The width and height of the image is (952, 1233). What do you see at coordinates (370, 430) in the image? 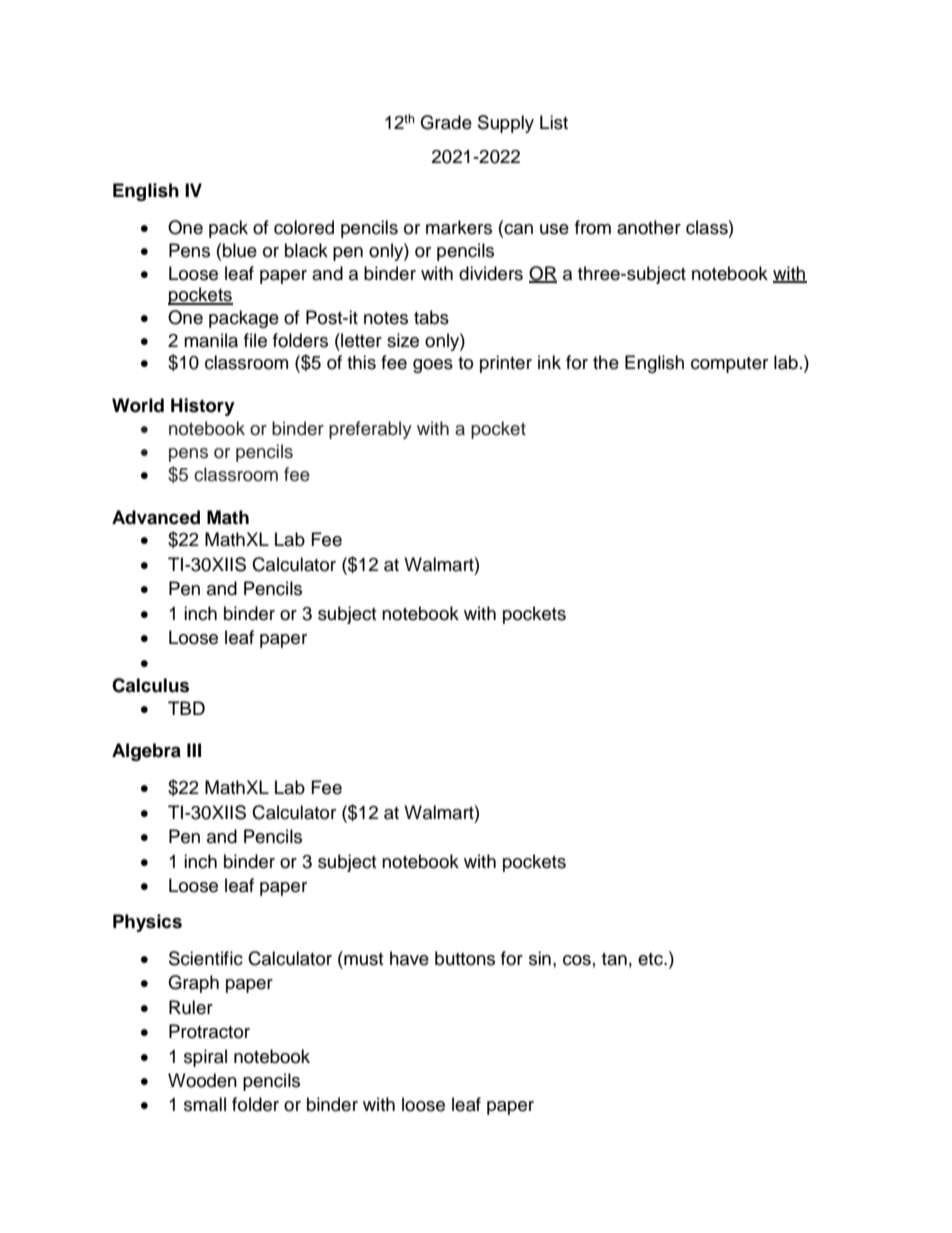
I see `preferably` at bounding box center [370, 430].
